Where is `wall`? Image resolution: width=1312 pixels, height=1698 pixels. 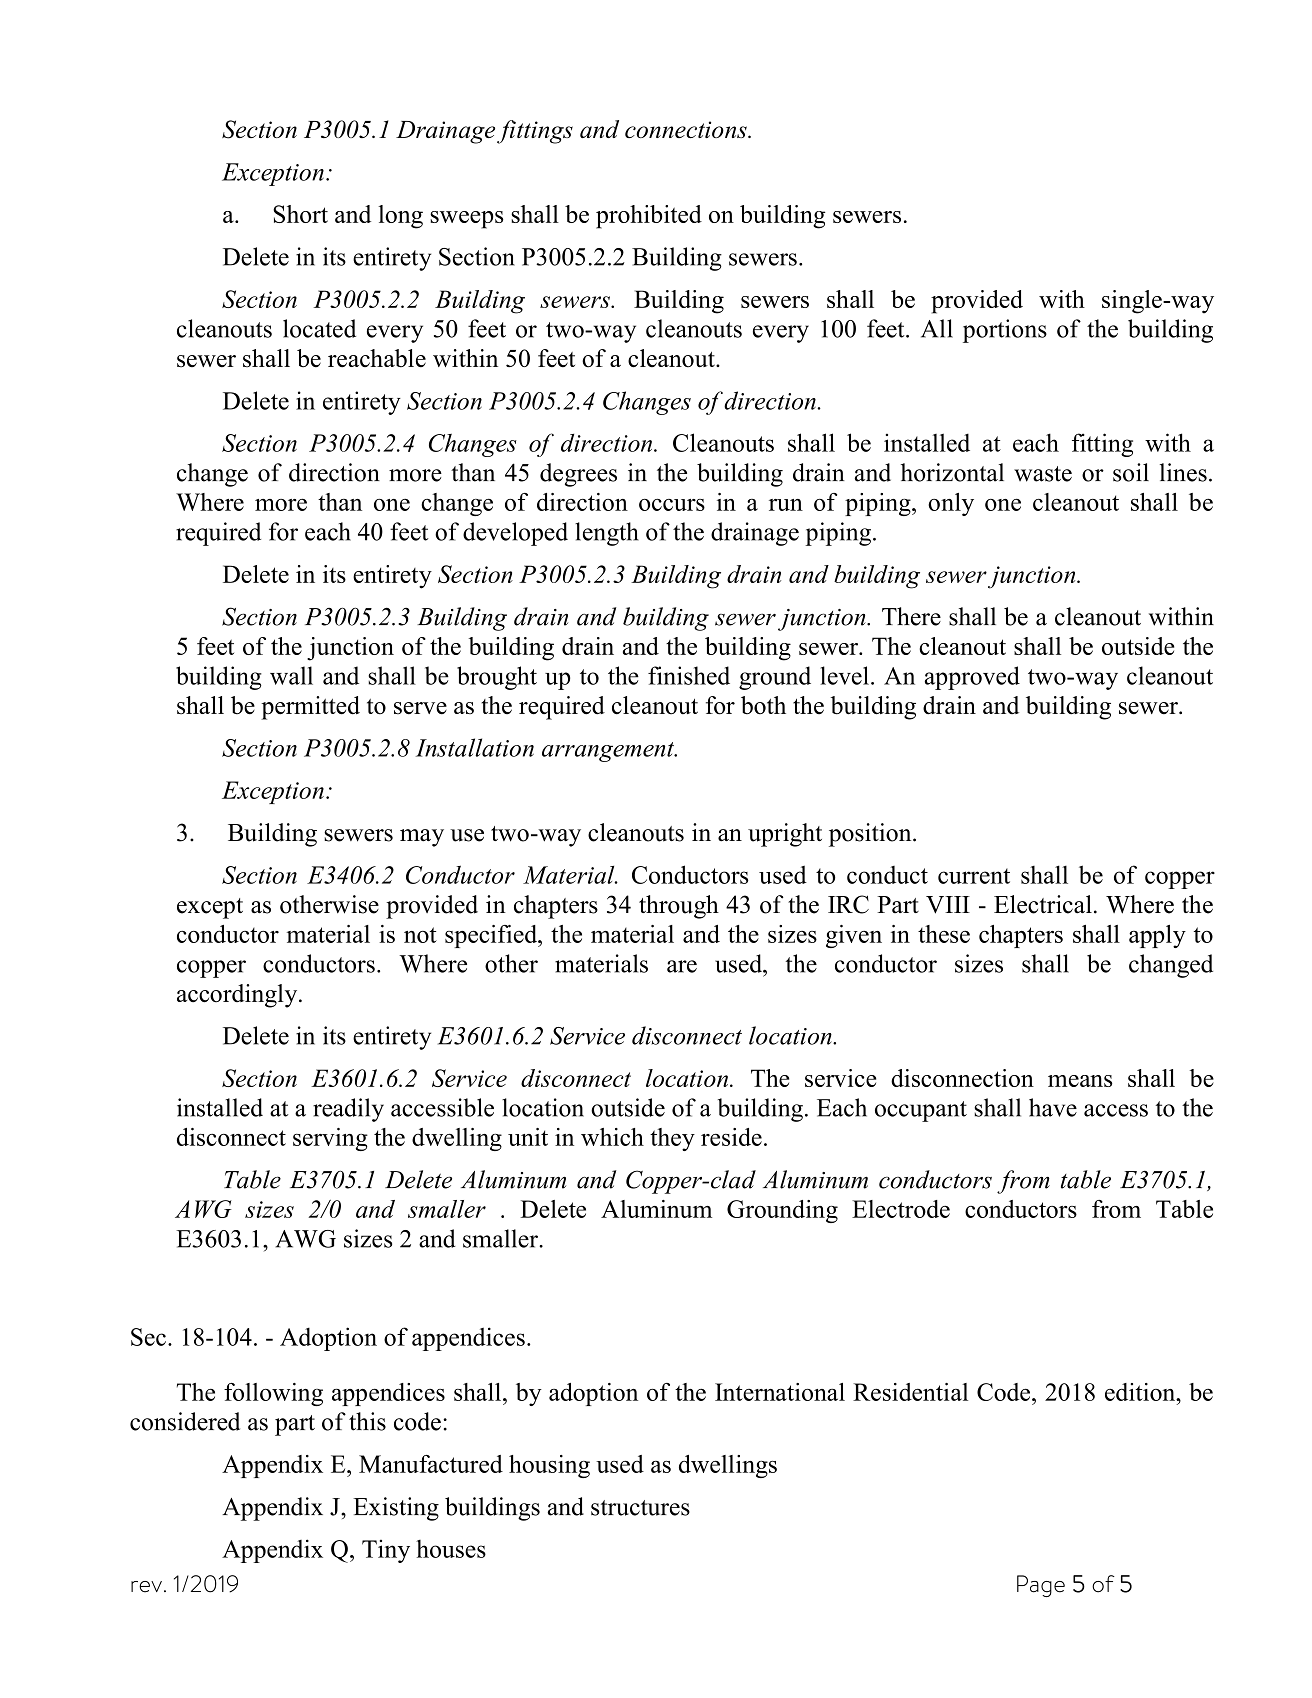 wall is located at coordinates (291, 675).
